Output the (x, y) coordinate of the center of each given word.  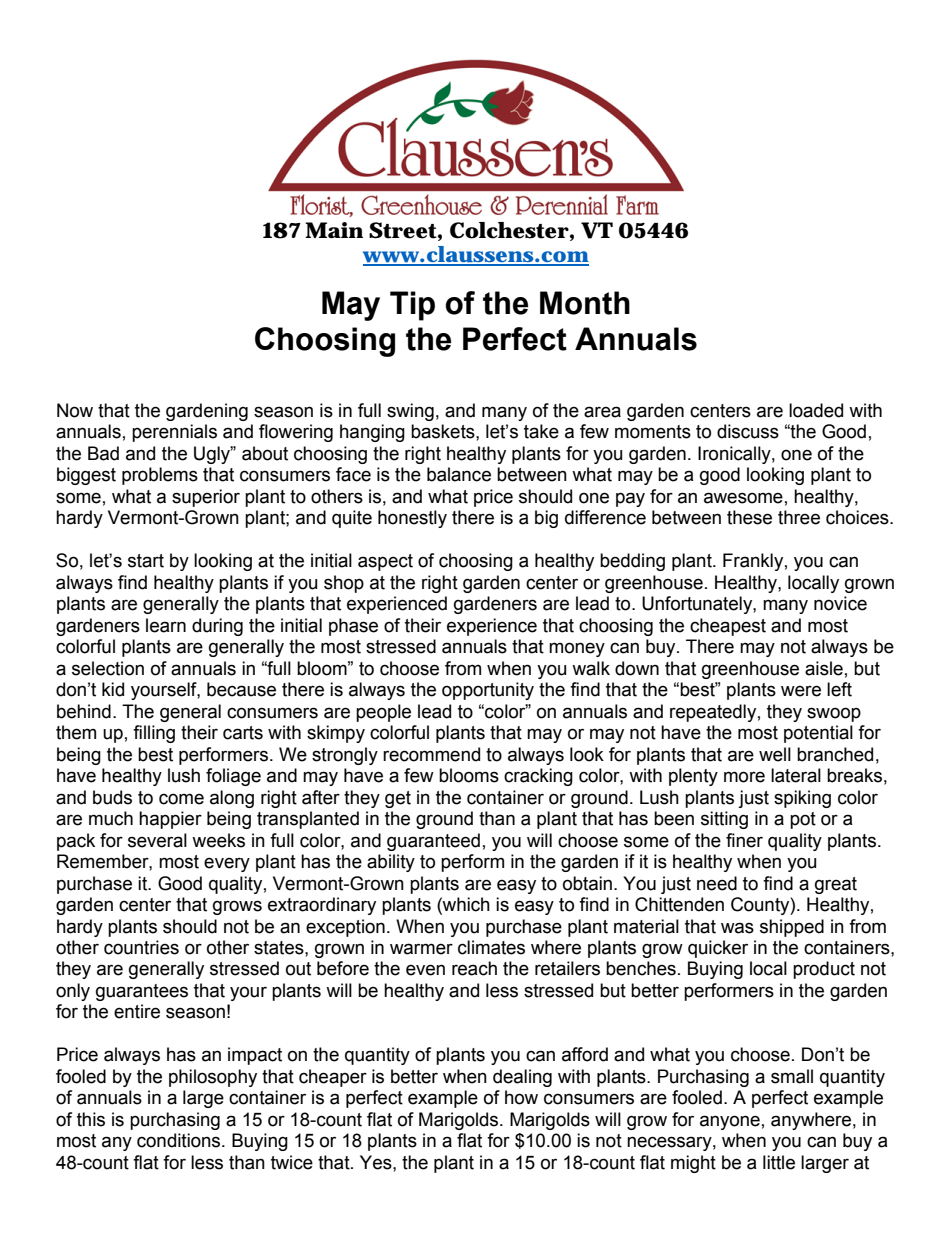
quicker (718, 949)
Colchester (509, 230)
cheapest (728, 627)
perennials (174, 433)
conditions (180, 1140)
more (744, 777)
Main (334, 230)
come (181, 799)
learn (166, 625)
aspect (385, 562)
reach (474, 968)
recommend (431, 754)
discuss (748, 431)
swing (410, 412)
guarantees (142, 992)
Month (585, 303)
